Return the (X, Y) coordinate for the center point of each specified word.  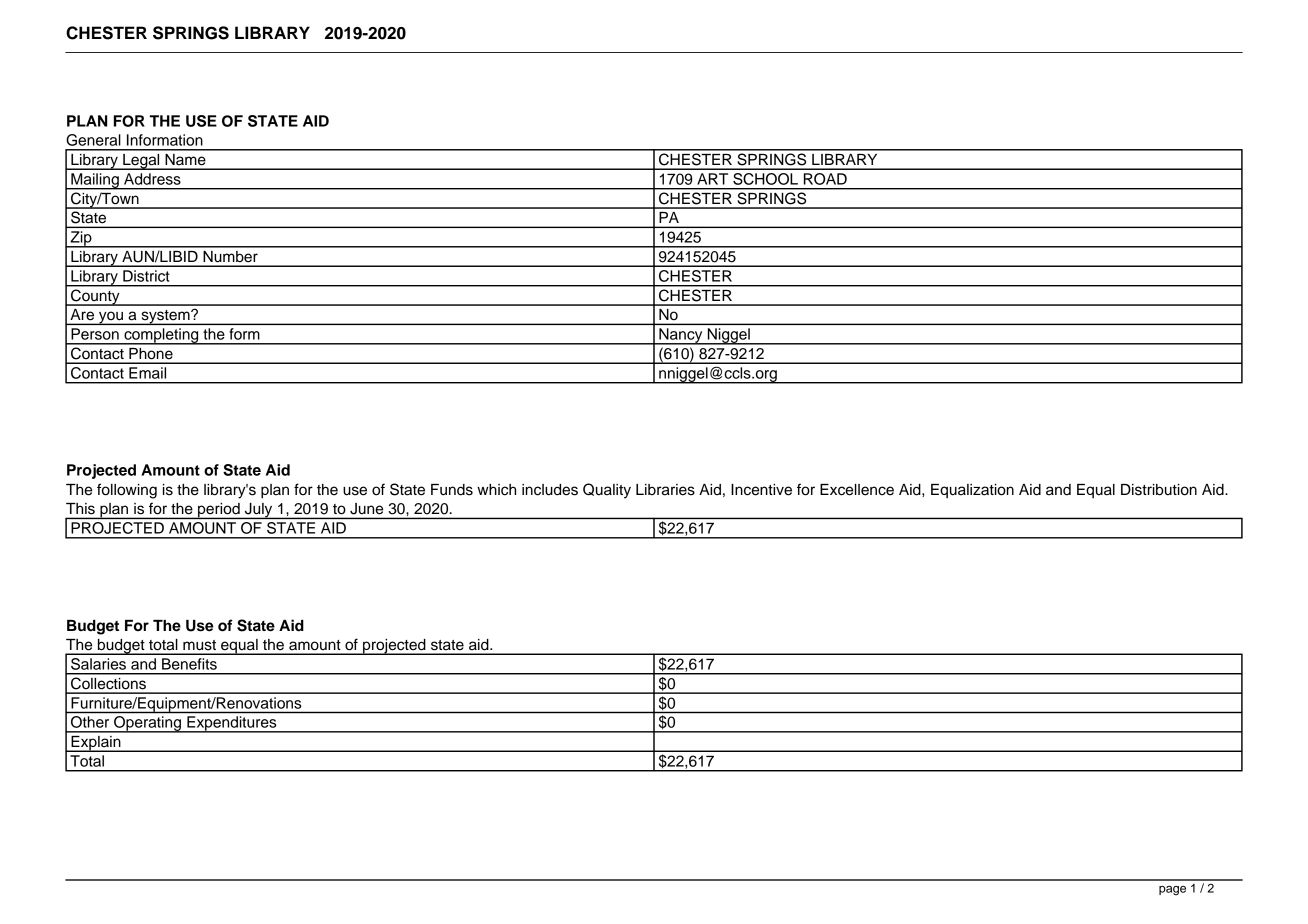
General (93, 140)
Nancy (681, 336)
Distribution (1159, 490)
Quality (607, 491)
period (219, 511)
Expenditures (232, 724)
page (1172, 891)
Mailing (95, 181)
